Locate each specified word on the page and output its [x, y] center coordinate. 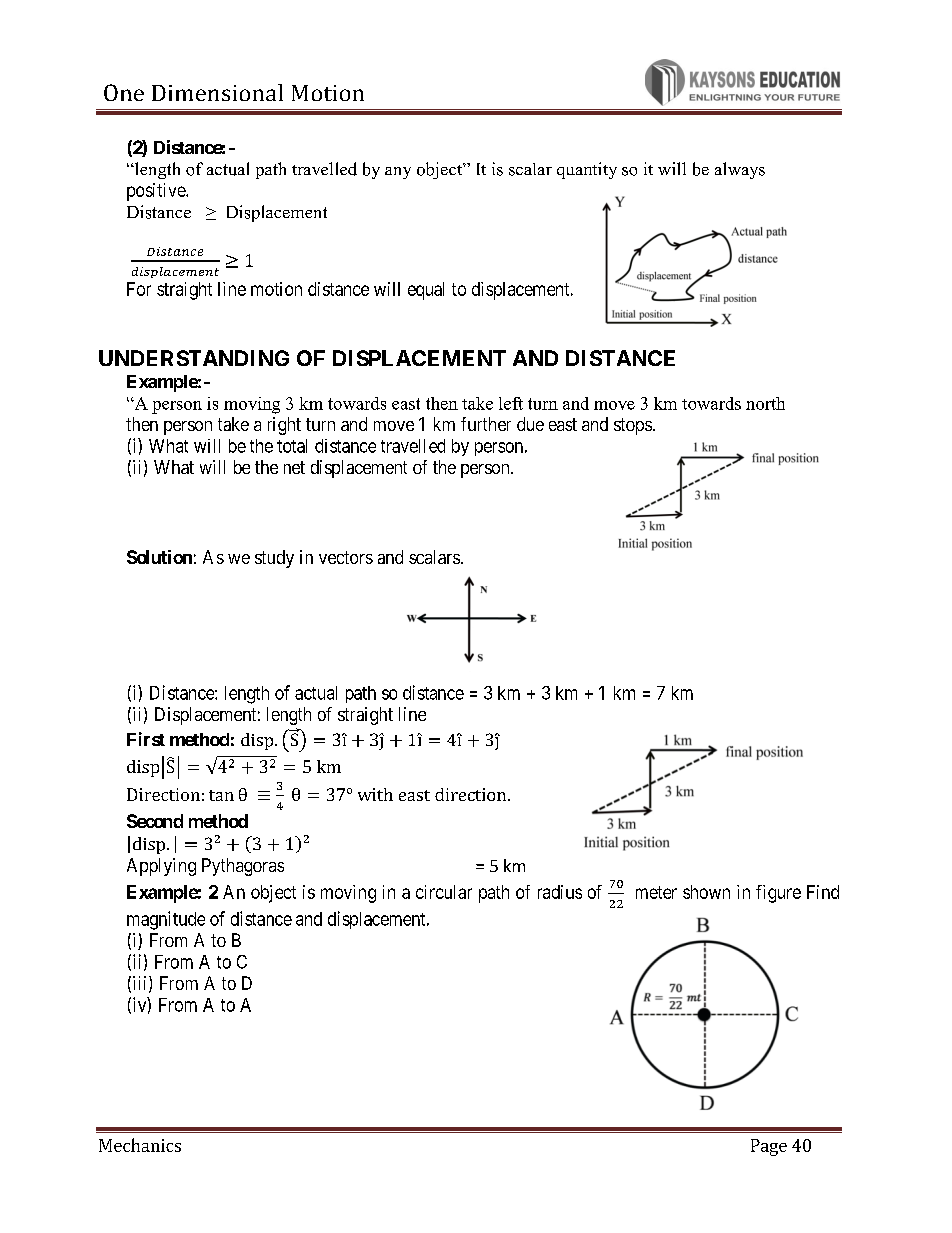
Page [769, 1147]
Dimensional [217, 92]
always [740, 170]
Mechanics [140, 1145]
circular [444, 892]
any [398, 173]
